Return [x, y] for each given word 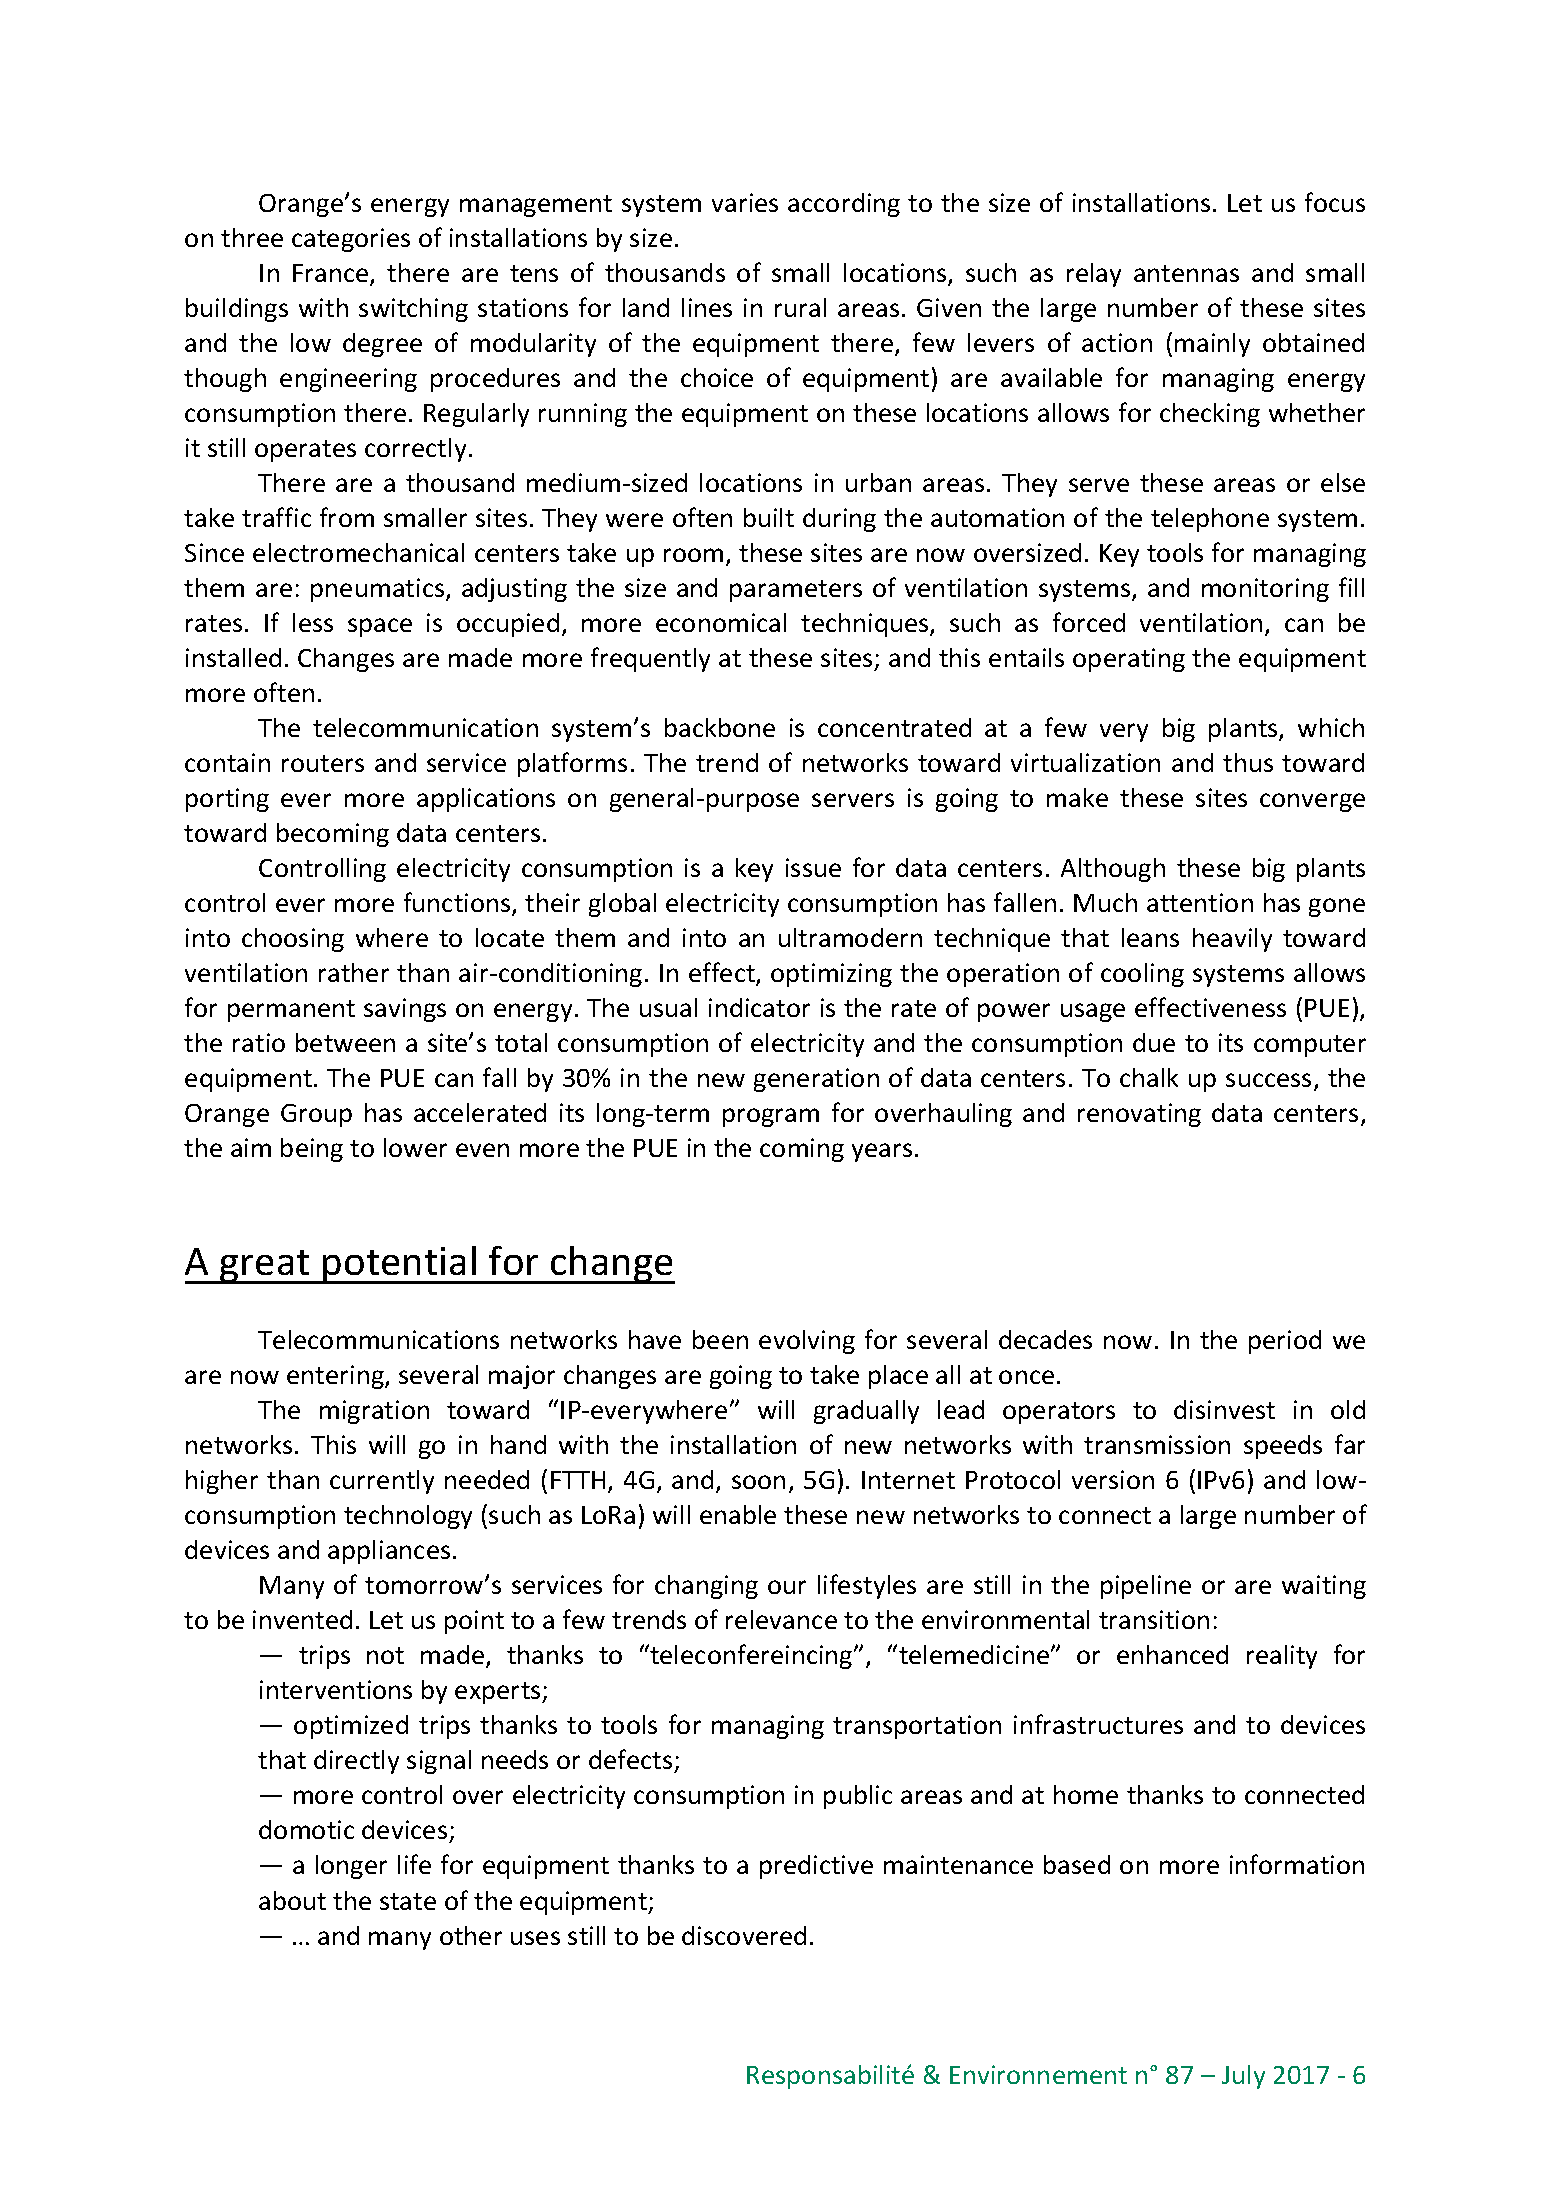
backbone [720, 727]
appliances [389, 1552]
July [1243, 2077]
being [312, 1150]
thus [1248, 762]
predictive [816, 1867]
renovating [1139, 1115]
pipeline [1146, 1587]
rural [800, 307]
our [787, 1587]
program [771, 1117]
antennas [1186, 273]
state [408, 1901]
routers [323, 763]
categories [351, 240]
